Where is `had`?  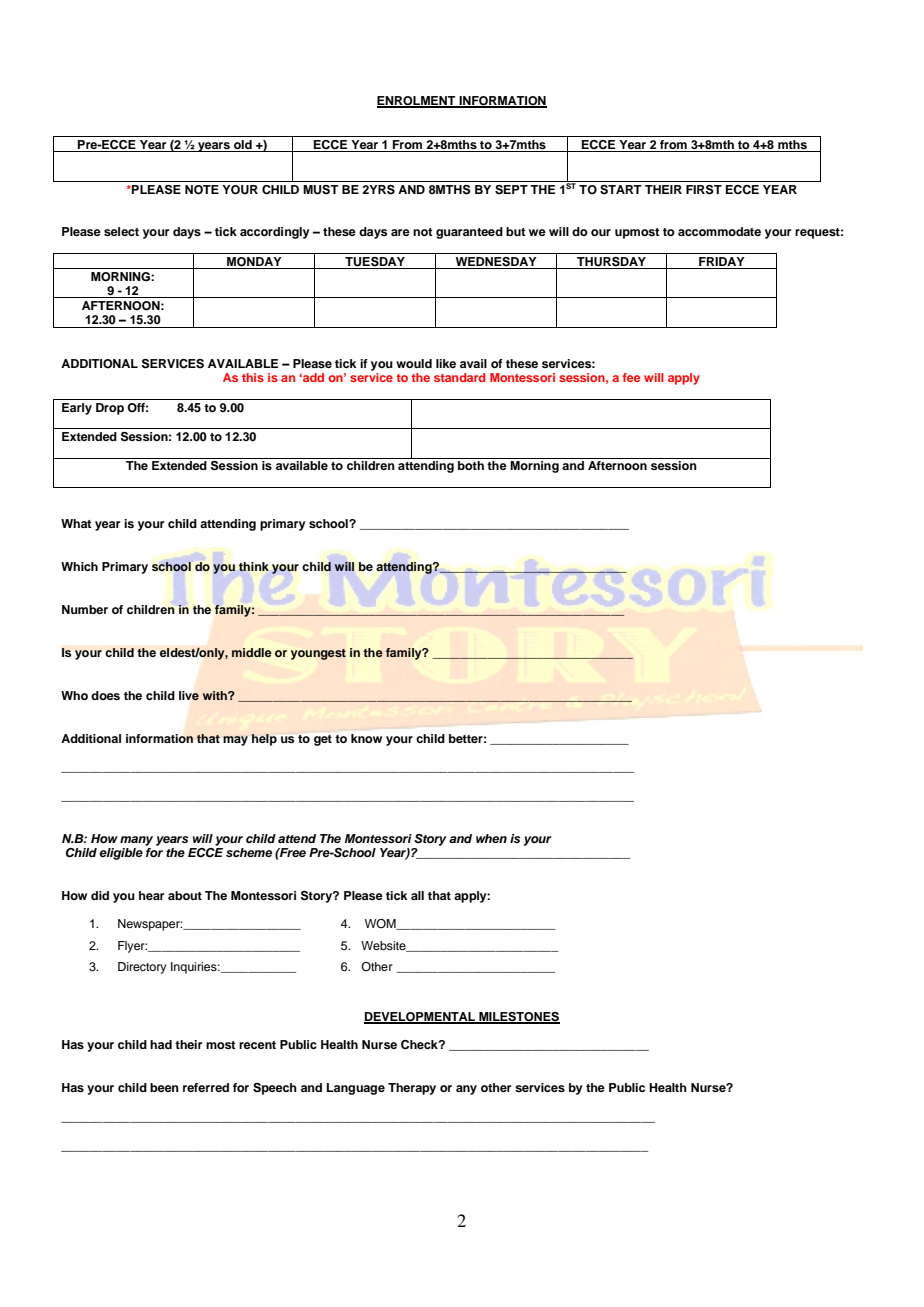 had is located at coordinates (161, 1044).
